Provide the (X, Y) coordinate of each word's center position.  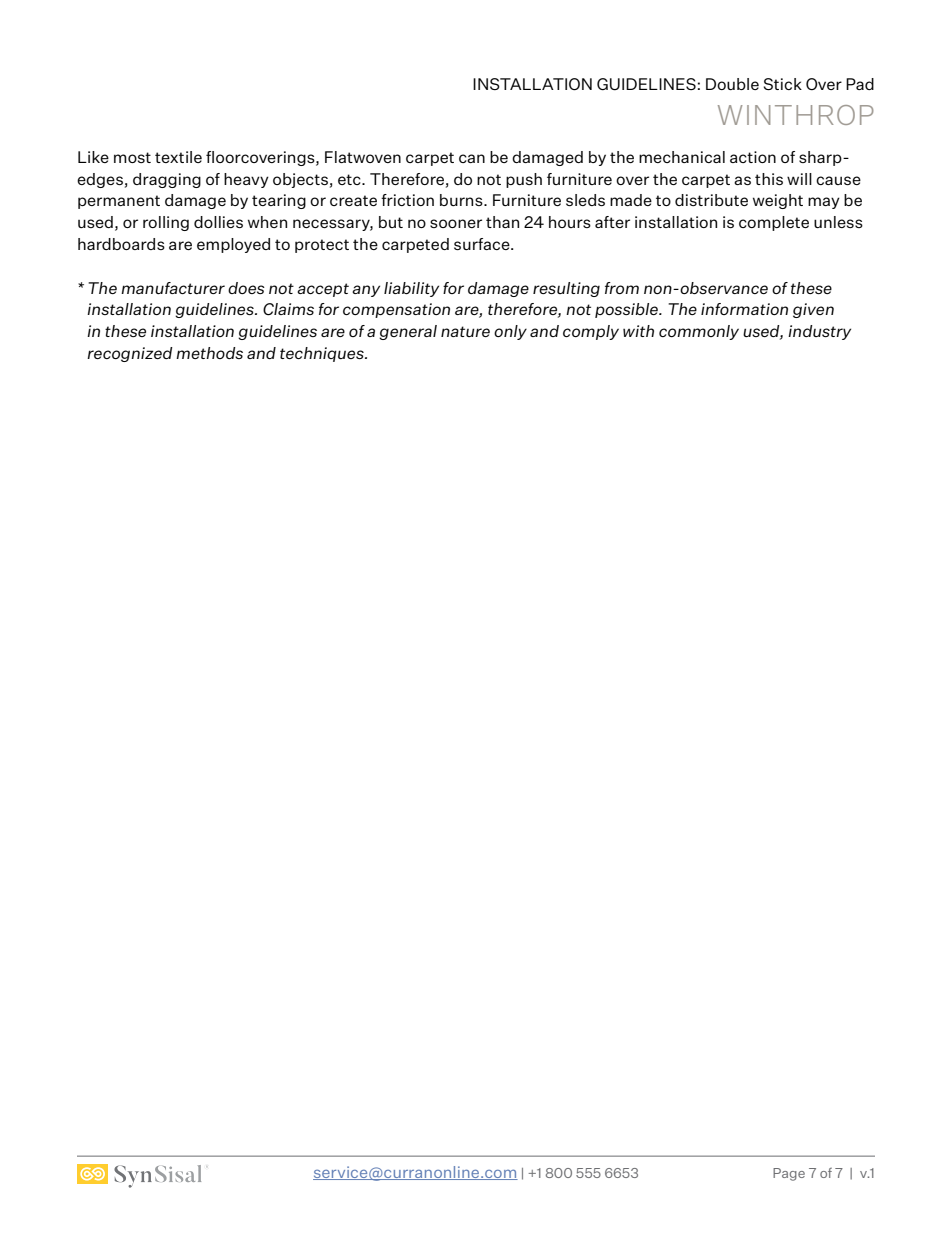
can (472, 158)
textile (178, 157)
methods (209, 353)
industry (819, 332)
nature (465, 331)
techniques (323, 354)
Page (789, 1174)
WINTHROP (796, 115)
